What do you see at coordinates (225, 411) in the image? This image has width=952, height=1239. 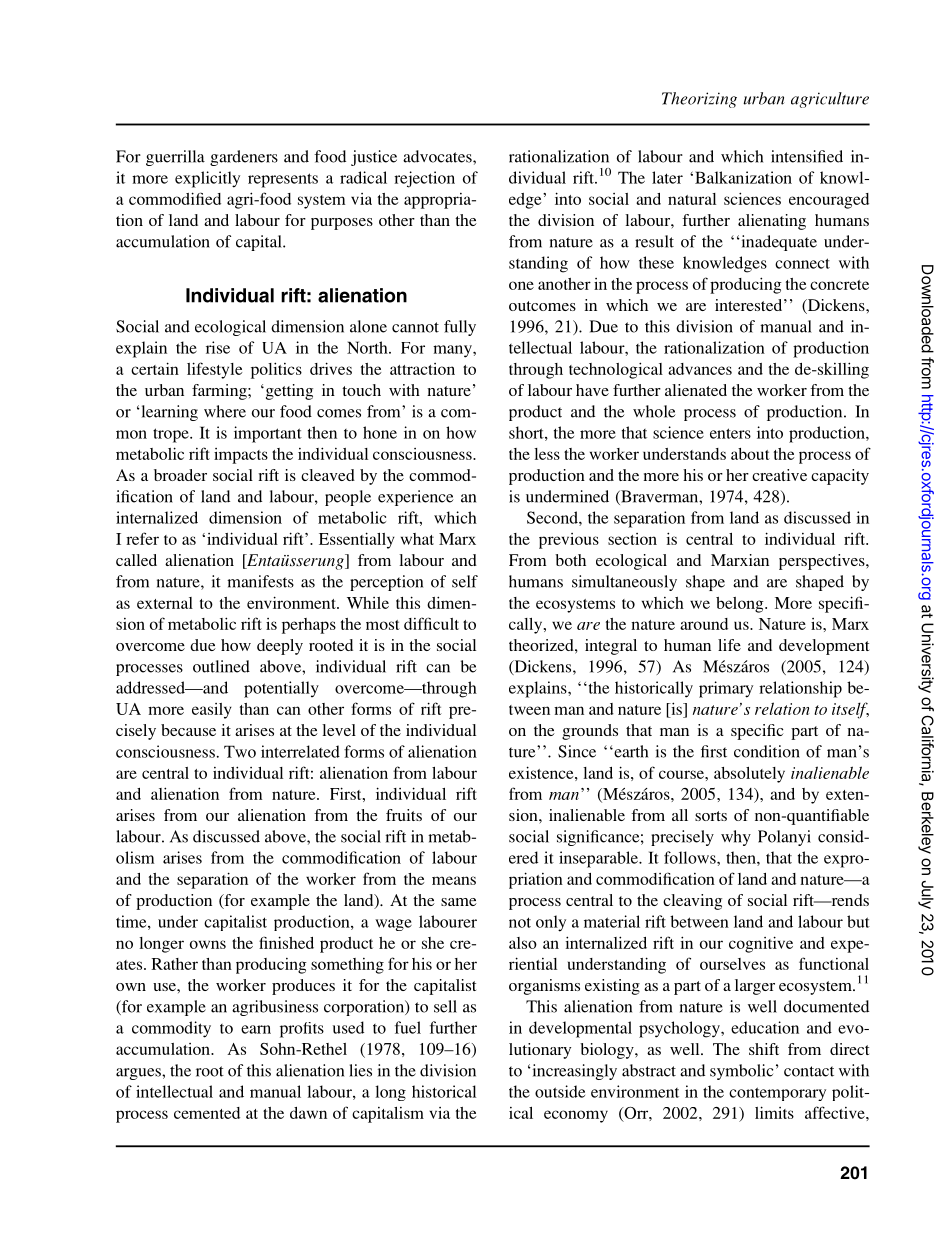 I see `where` at bounding box center [225, 411].
